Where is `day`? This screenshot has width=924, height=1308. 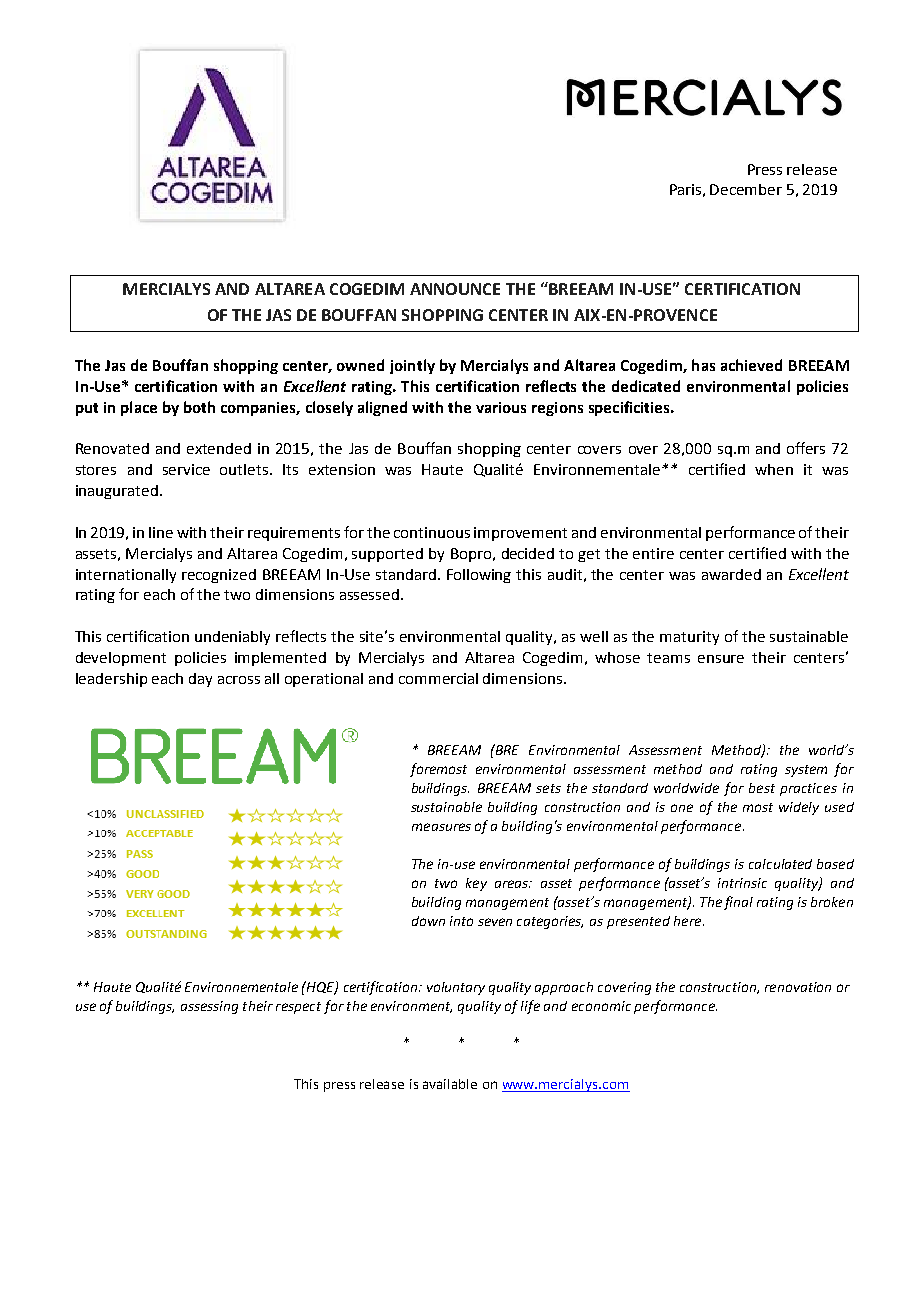 day is located at coordinates (200, 680).
